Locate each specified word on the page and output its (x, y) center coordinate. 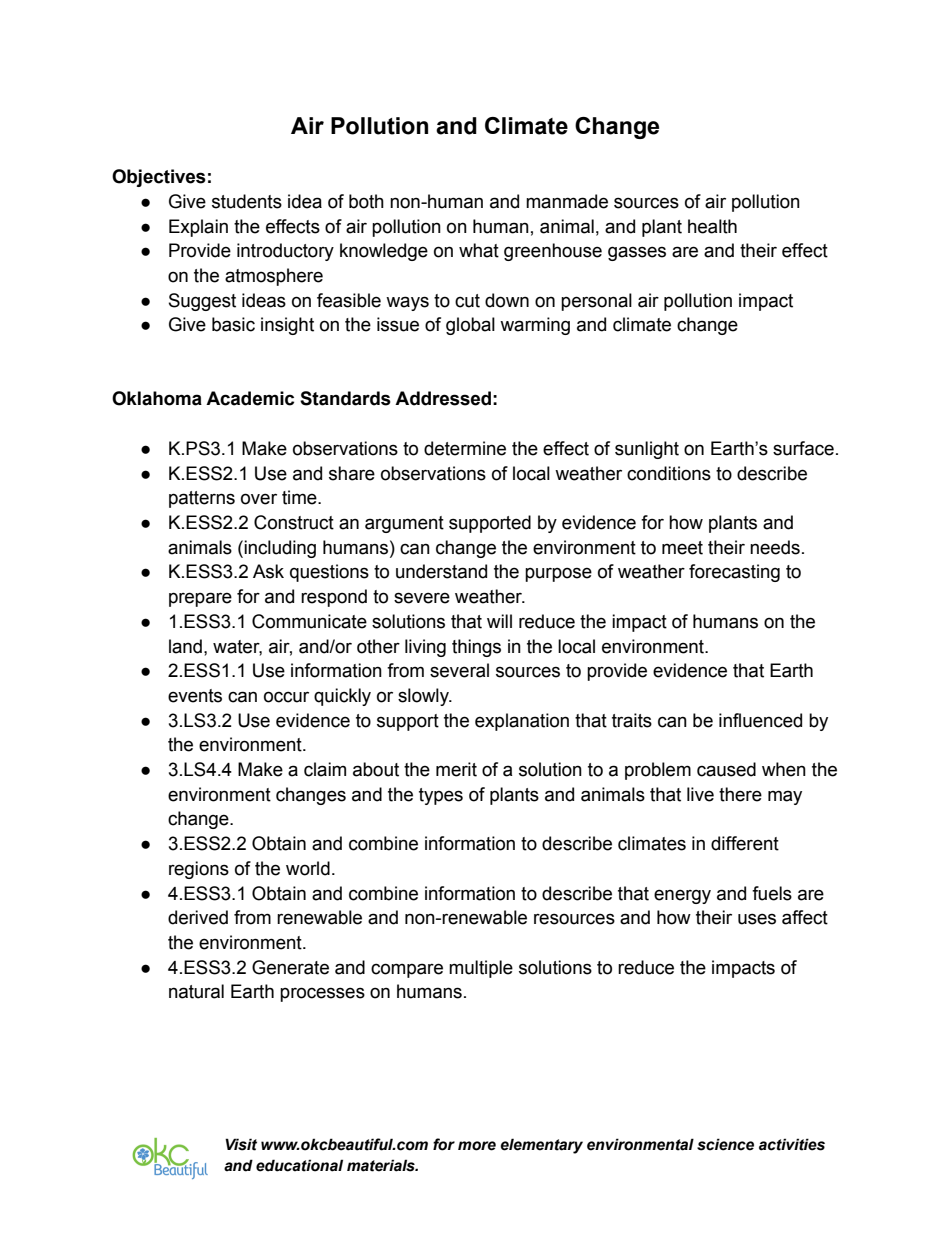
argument (404, 524)
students (247, 201)
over (259, 499)
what (479, 250)
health (712, 226)
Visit (241, 1144)
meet (682, 548)
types (441, 796)
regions (199, 870)
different (745, 843)
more (477, 1146)
